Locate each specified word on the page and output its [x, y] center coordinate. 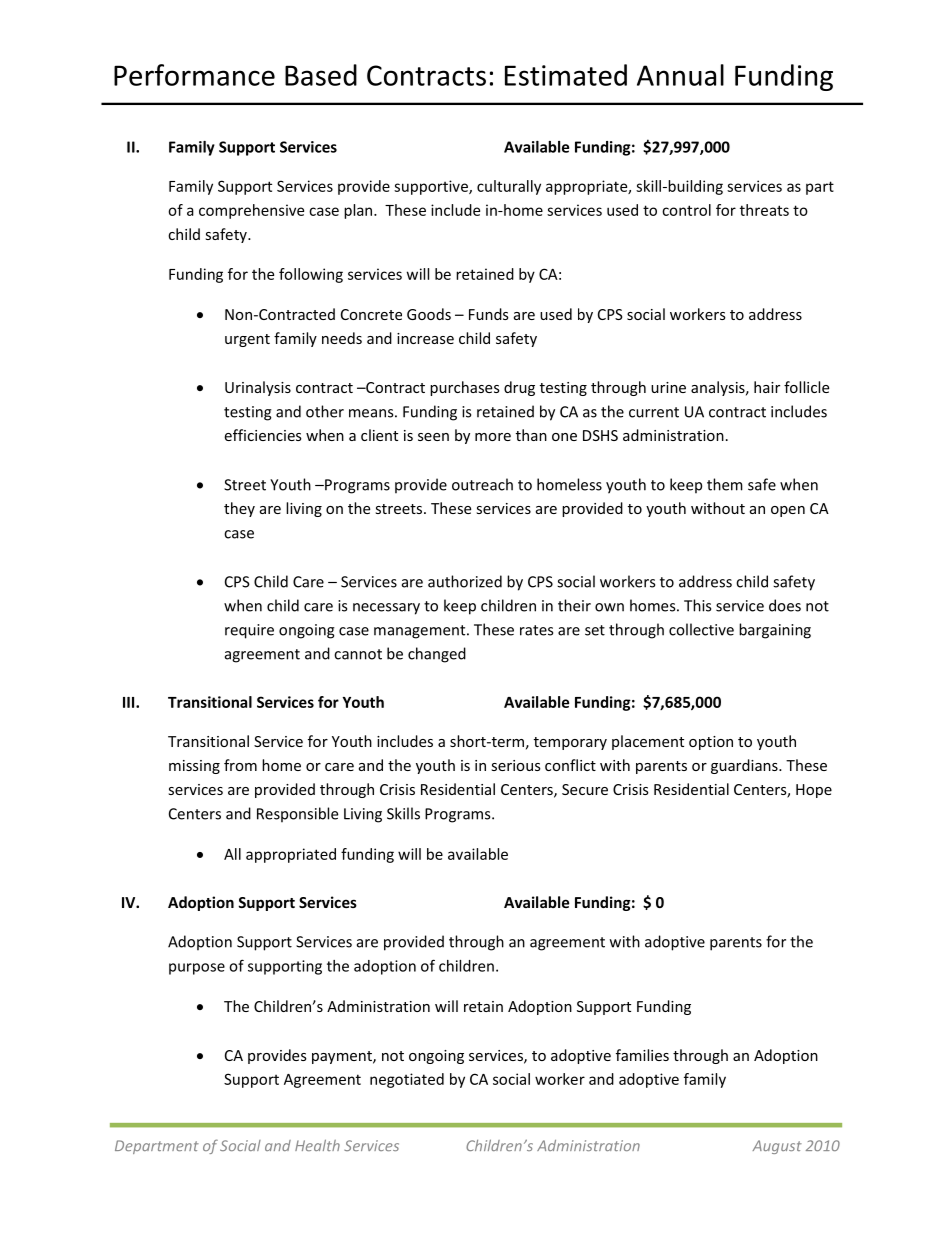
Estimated [566, 75]
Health [317, 1145]
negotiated [407, 1080]
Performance [194, 75]
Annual [680, 75]
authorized [465, 581]
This [697, 605]
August [777, 1147]
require [249, 631]
